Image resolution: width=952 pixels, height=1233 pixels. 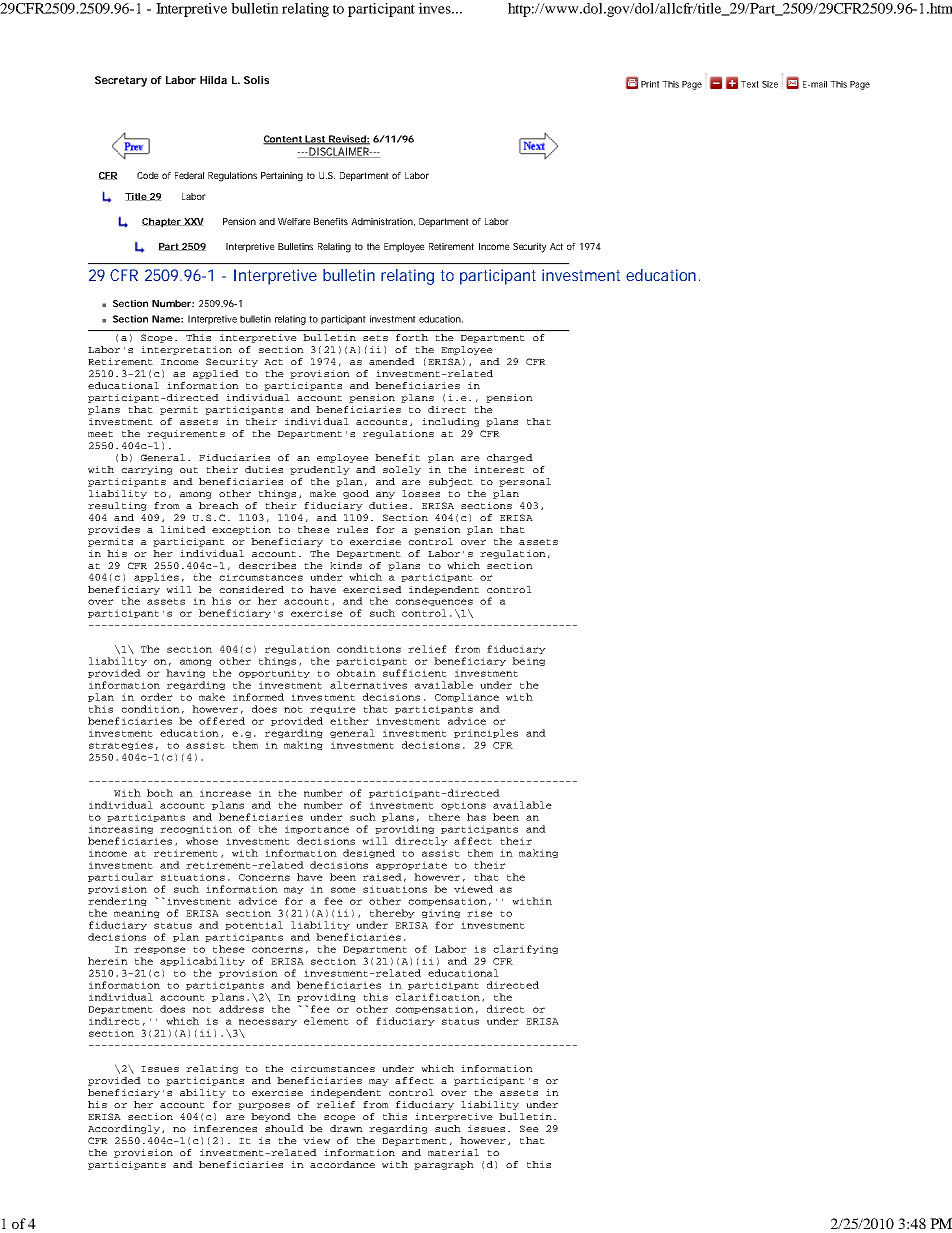 I want to click on material, so click(x=453, y=1152).
